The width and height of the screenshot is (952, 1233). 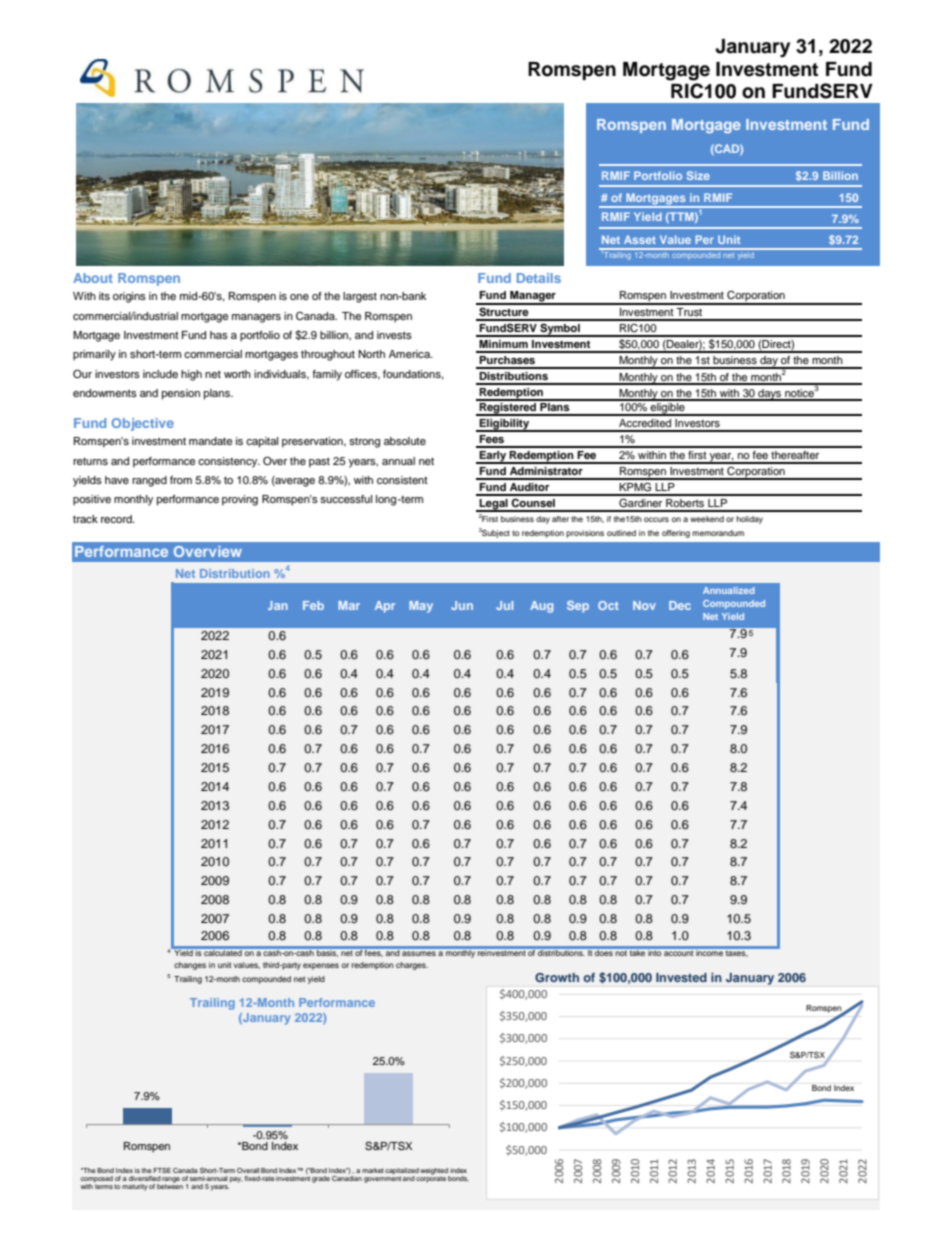 I want to click on Size, so click(x=698, y=175).
